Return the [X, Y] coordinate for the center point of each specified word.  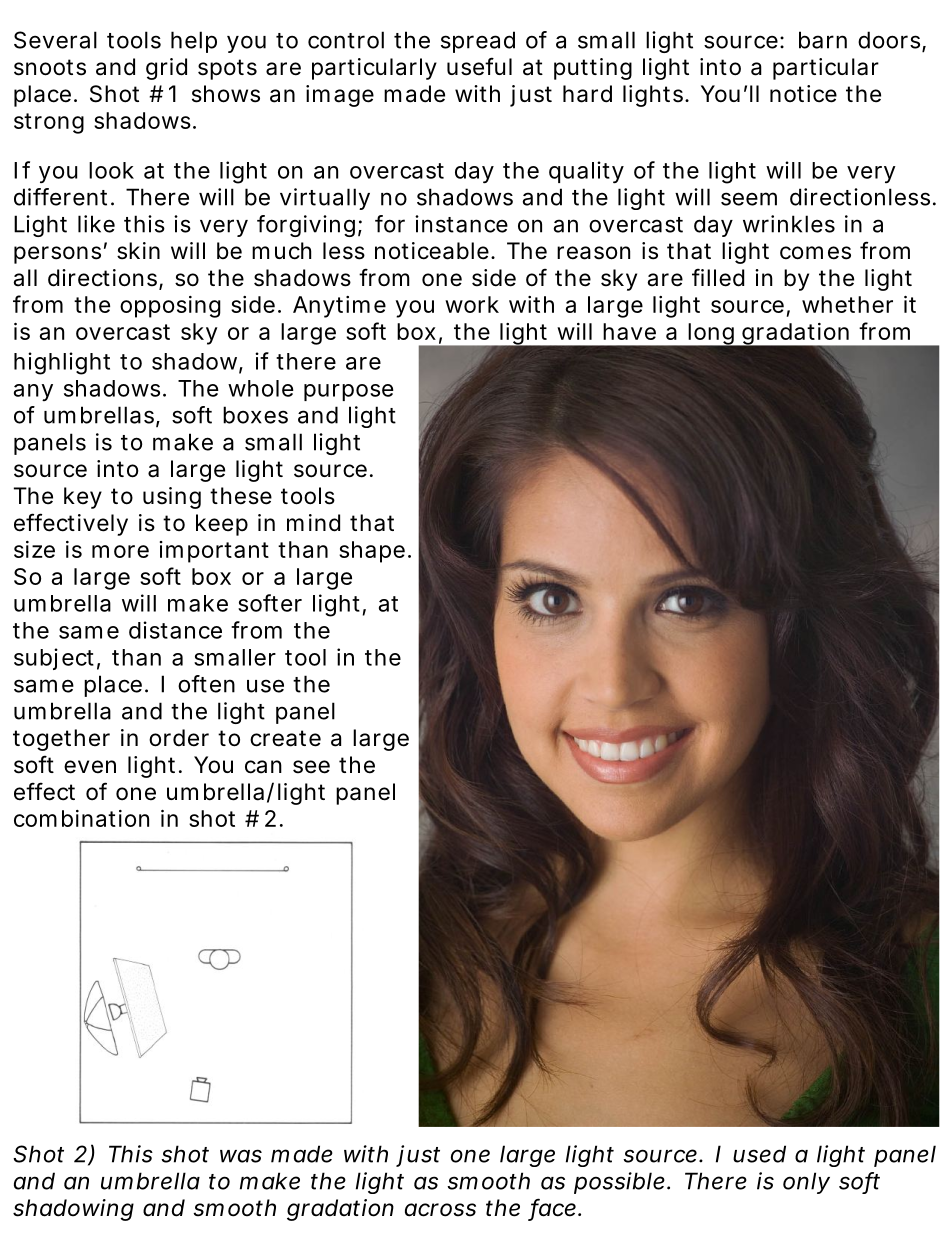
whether [847, 304]
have [629, 331]
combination [81, 818]
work [472, 304]
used [759, 1154]
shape [372, 552]
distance [175, 630]
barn [823, 40]
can [263, 767]
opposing [170, 307]
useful [479, 66]
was [241, 1156]
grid [166, 69]
